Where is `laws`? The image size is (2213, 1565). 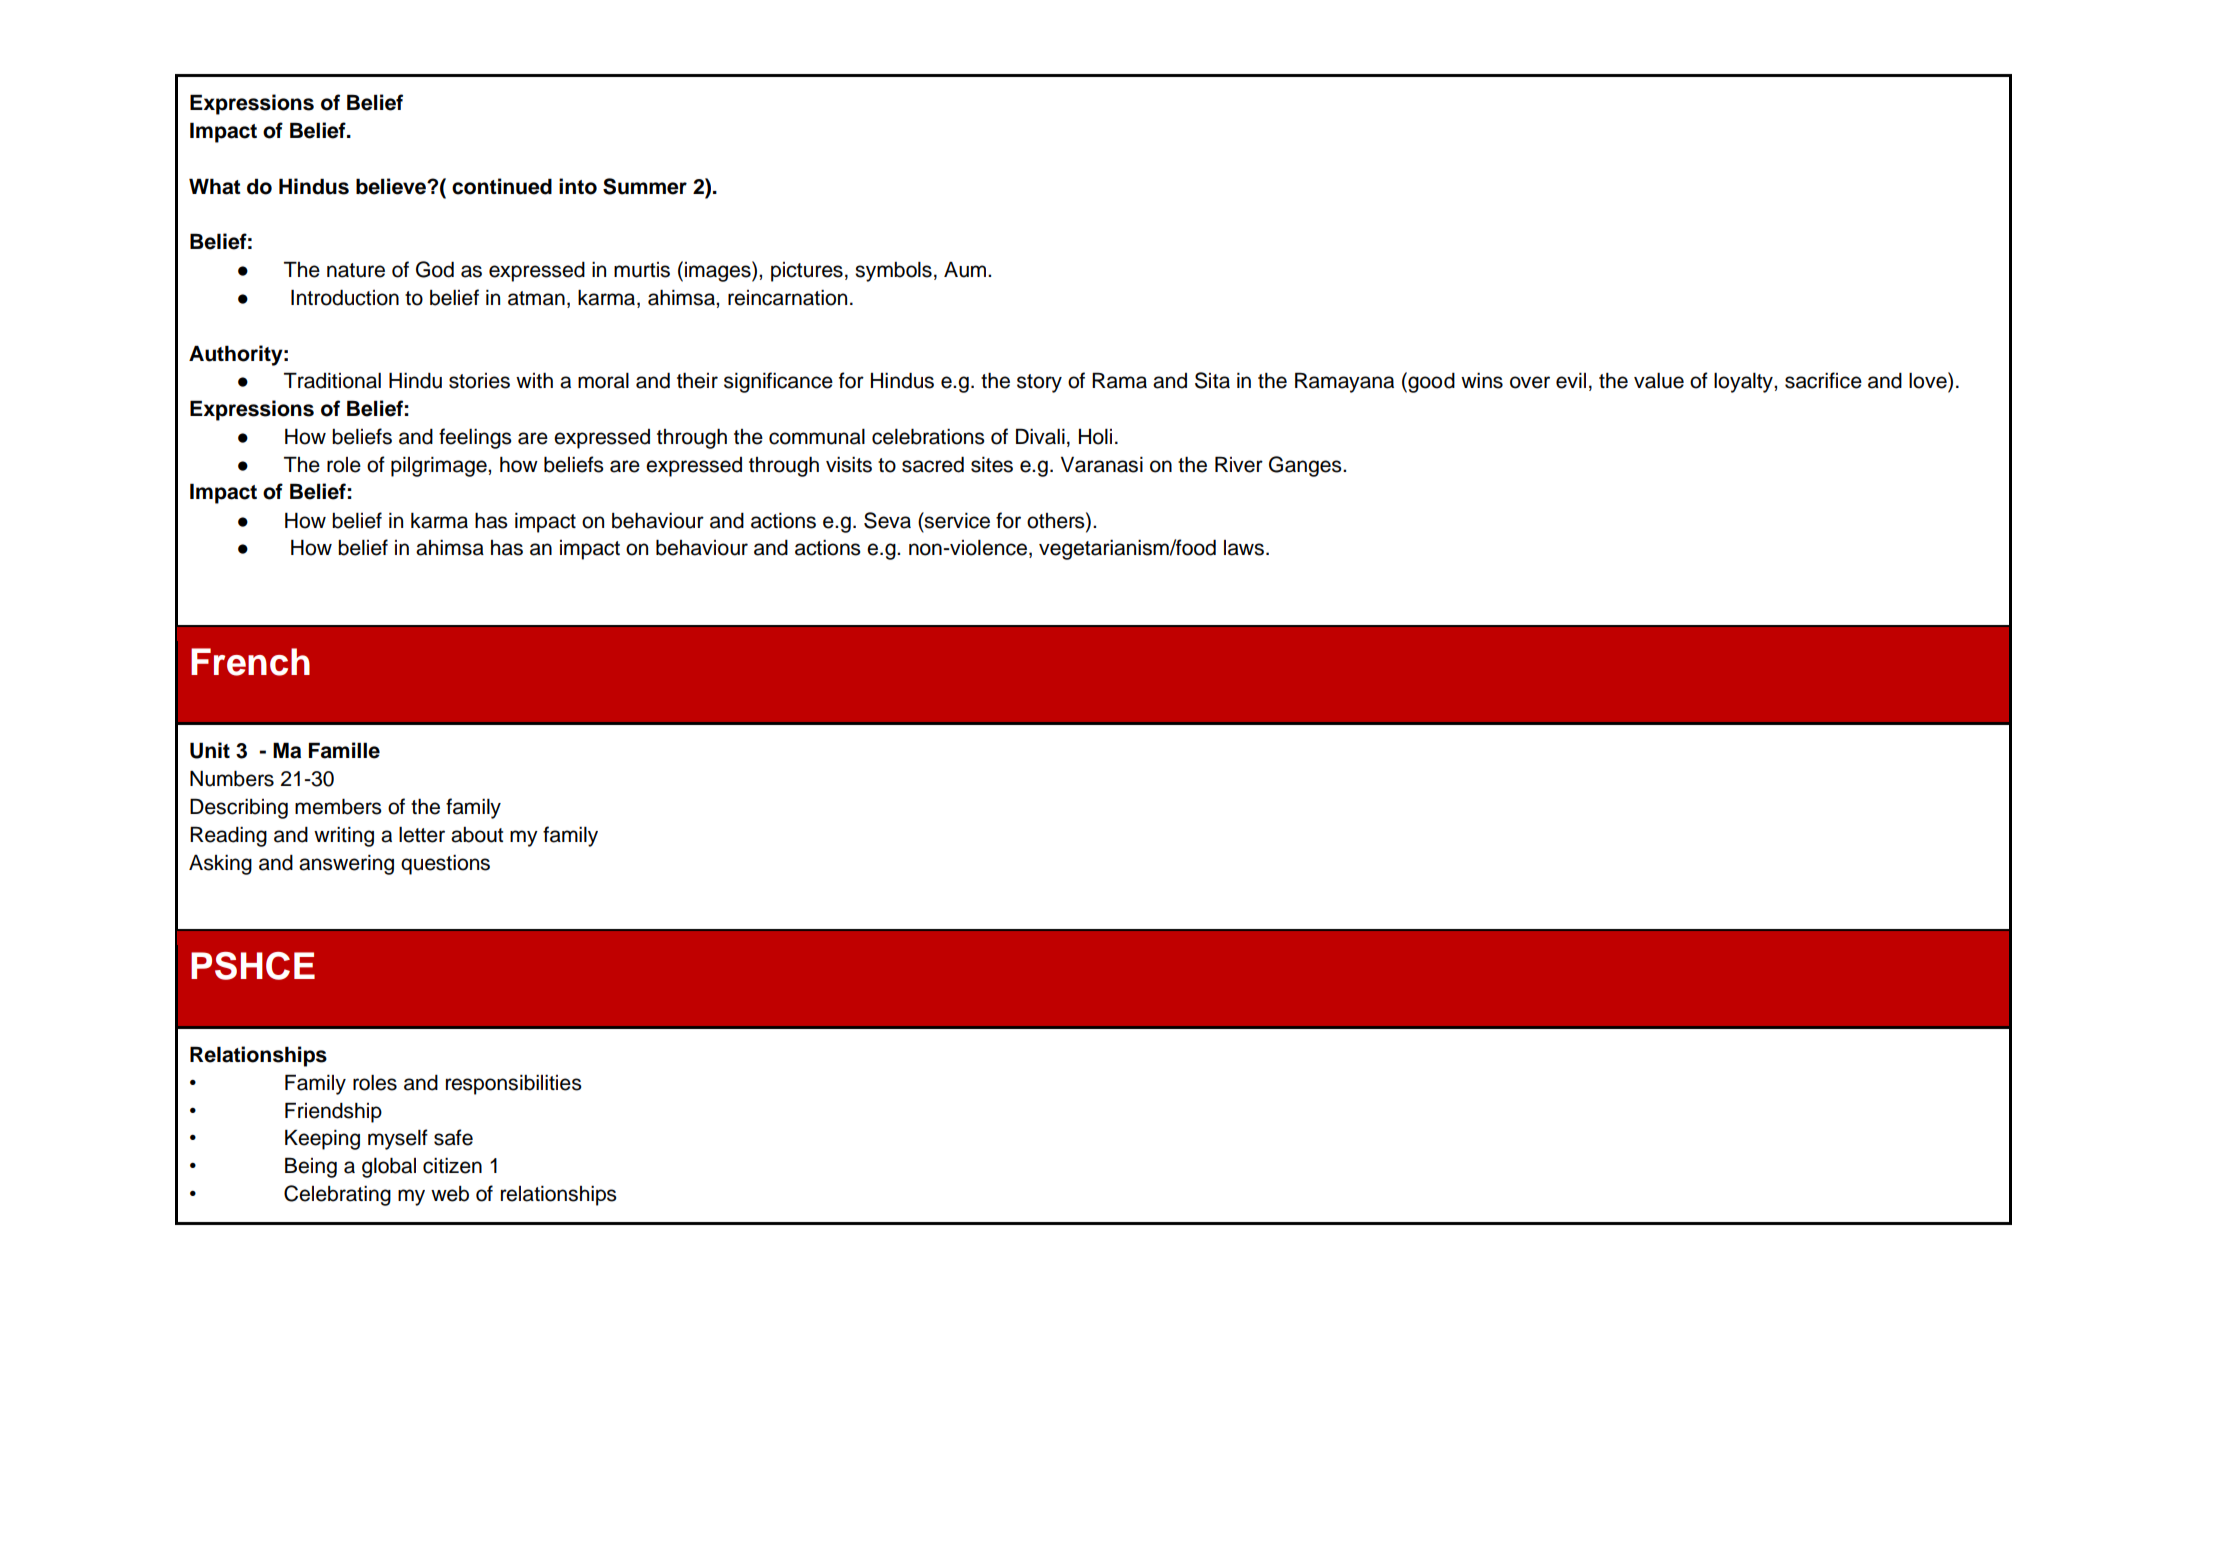
laws is located at coordinates (1244, 548).
